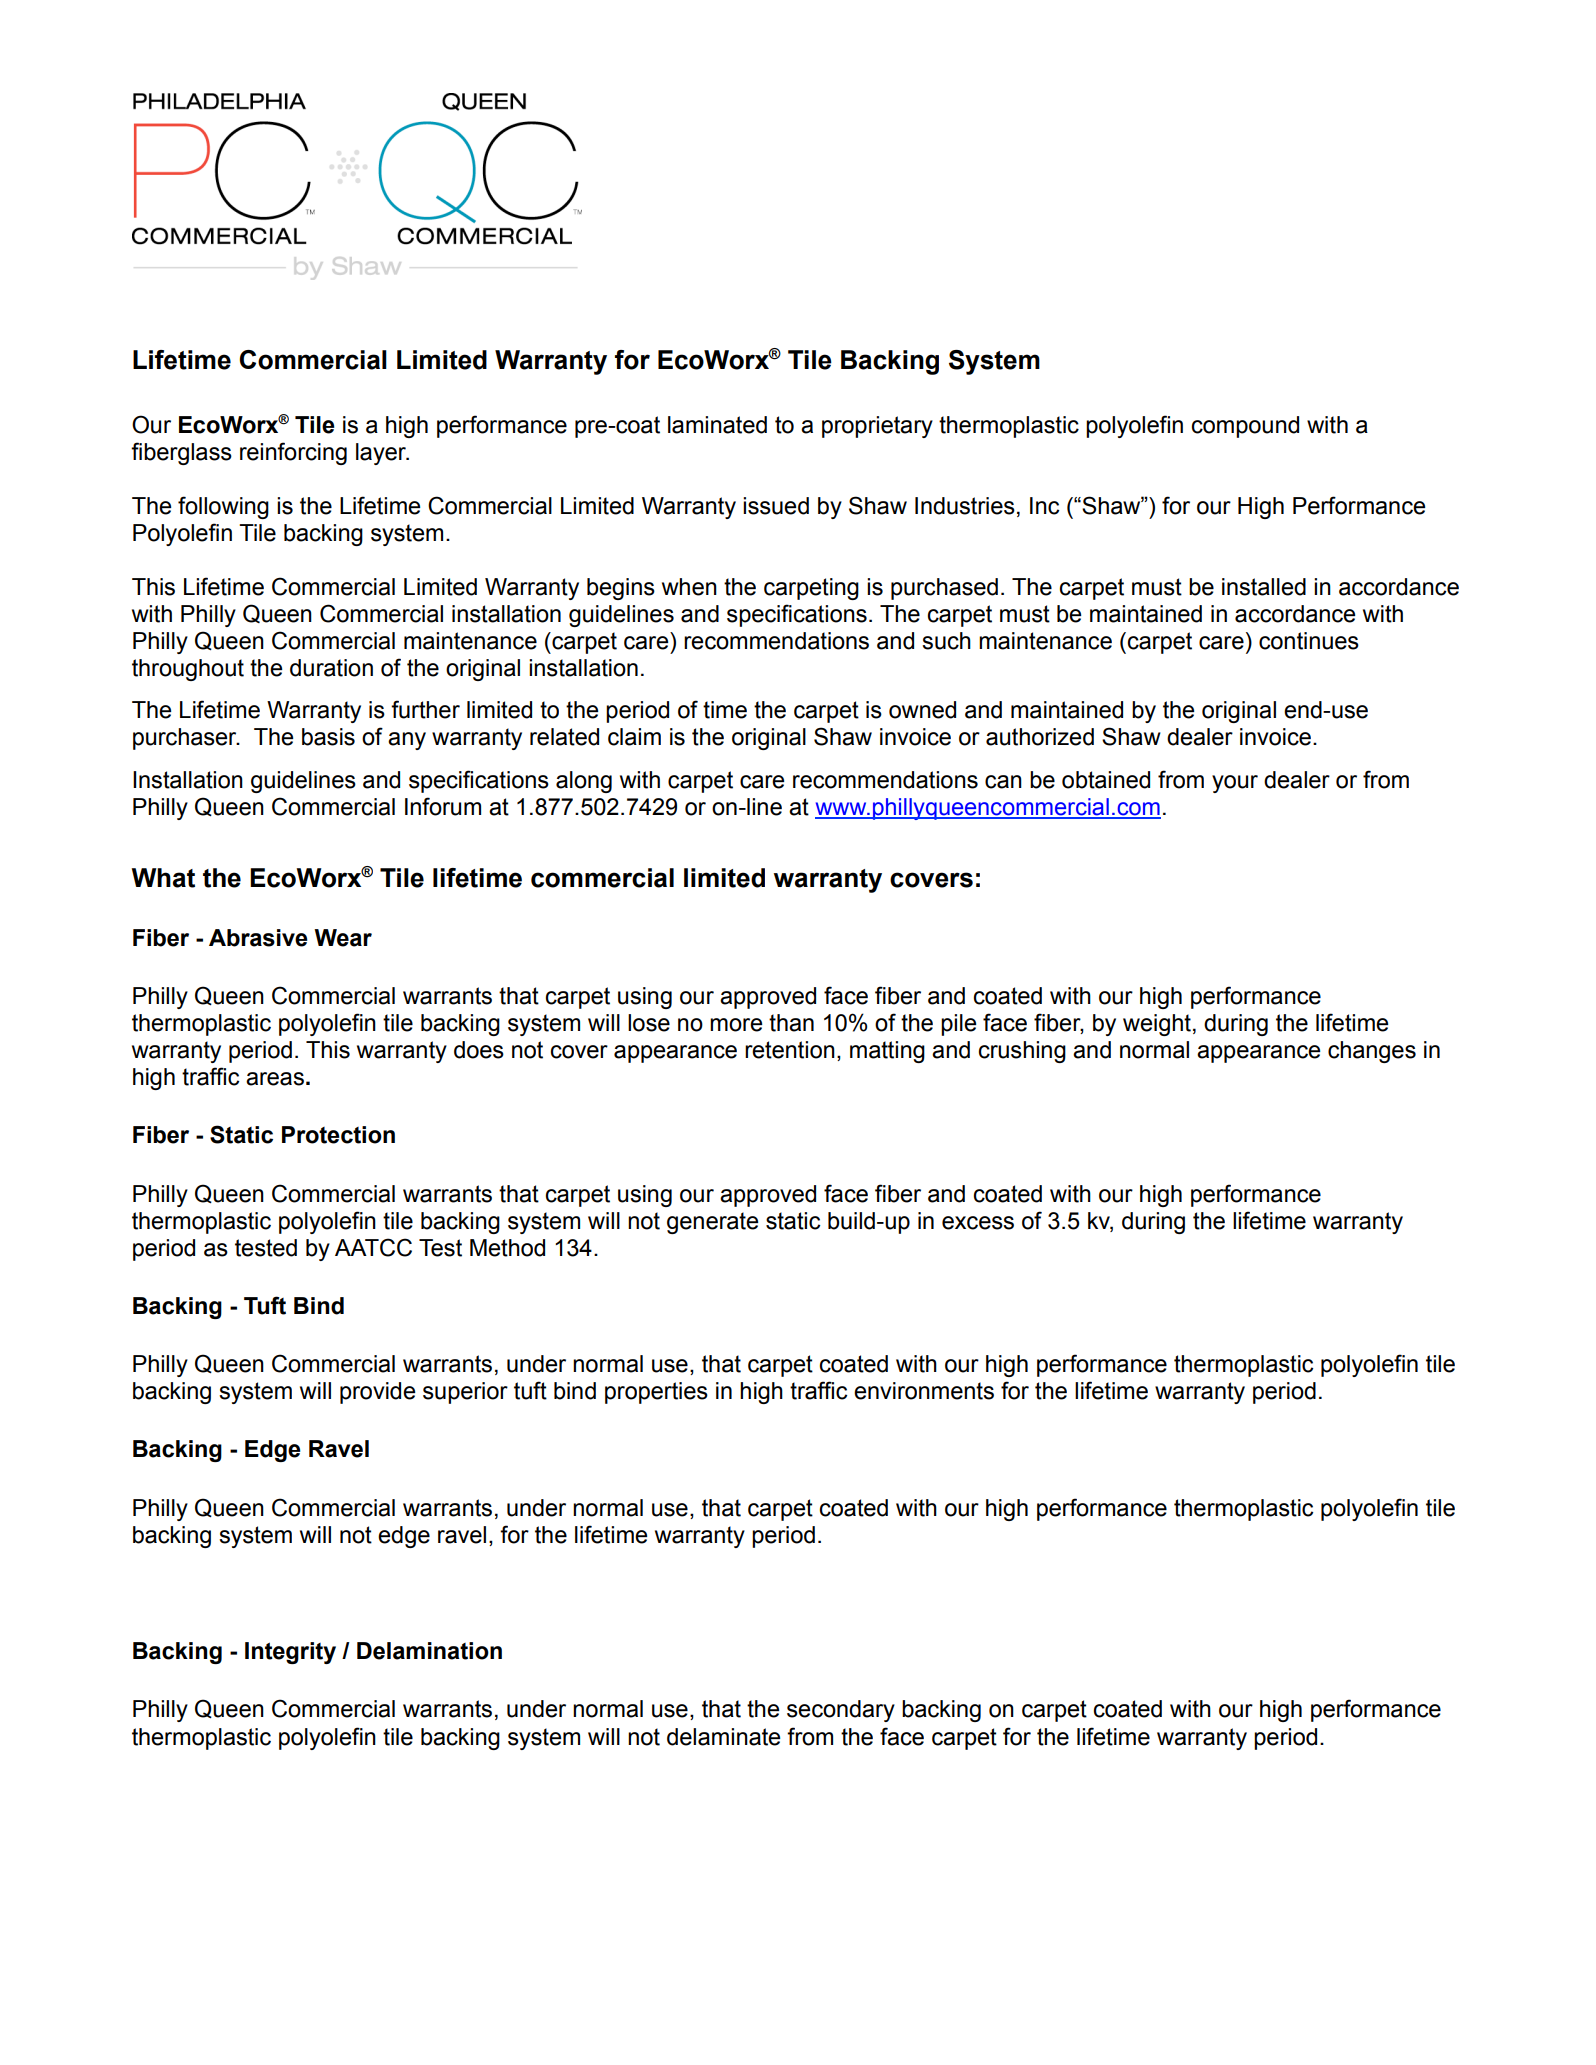  What do you see at coordinates (293, 453) in the image?
I see `reinforcing` at bounding box center [293, 453].
